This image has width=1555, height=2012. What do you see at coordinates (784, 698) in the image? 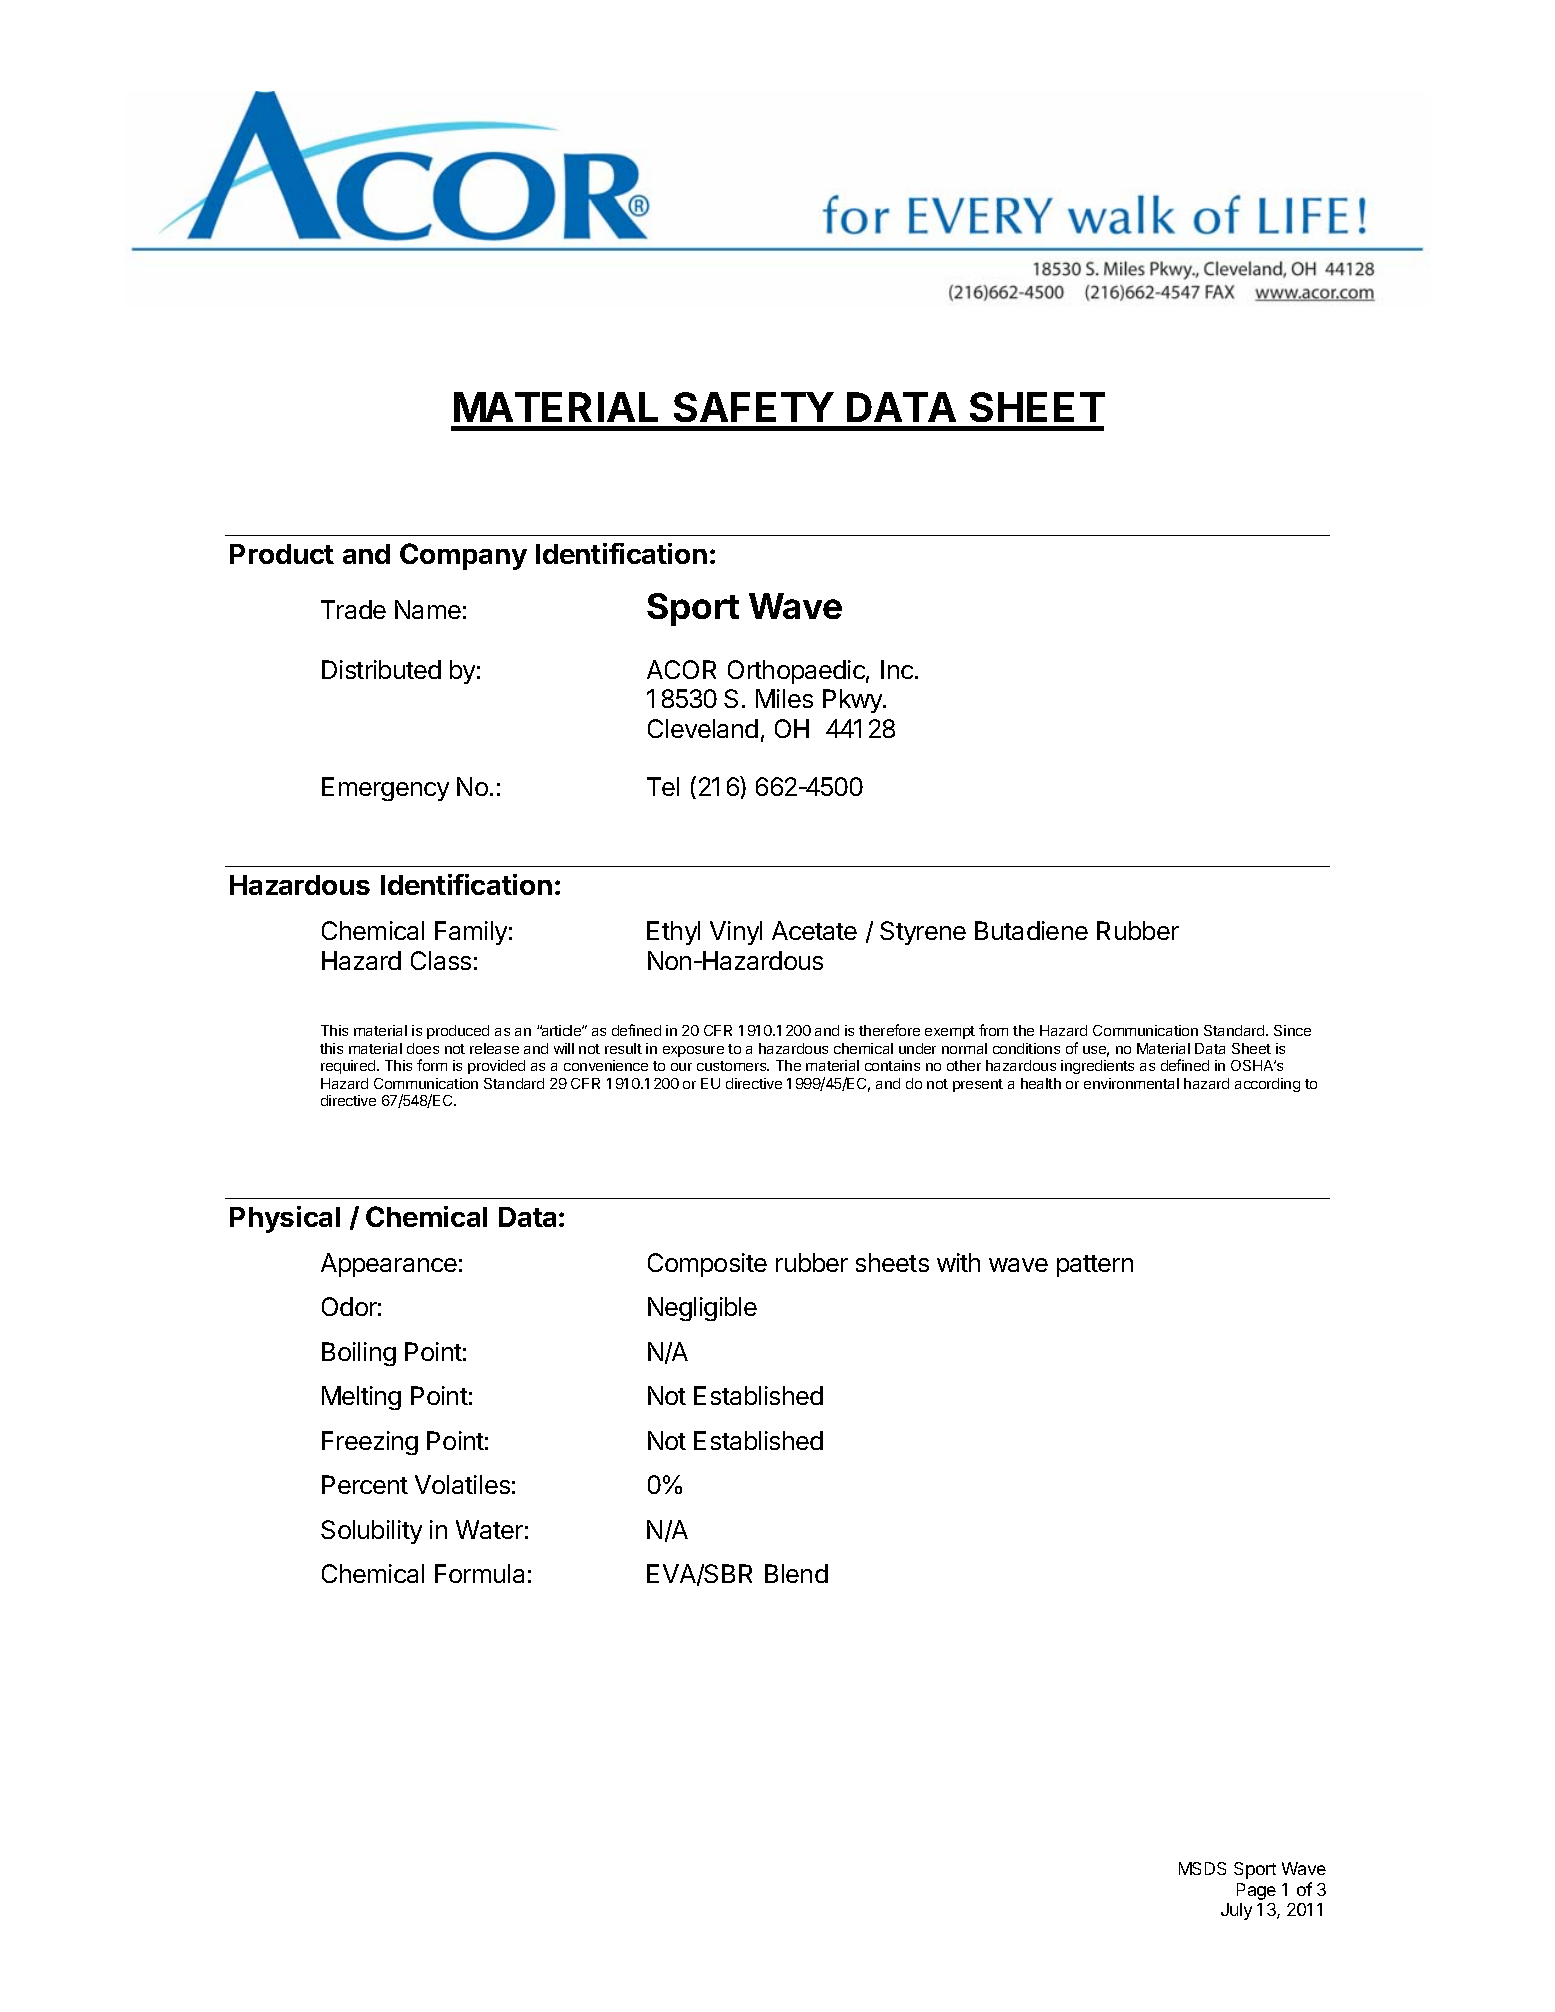
I see `Miles` at bounding box center [784, 698].
